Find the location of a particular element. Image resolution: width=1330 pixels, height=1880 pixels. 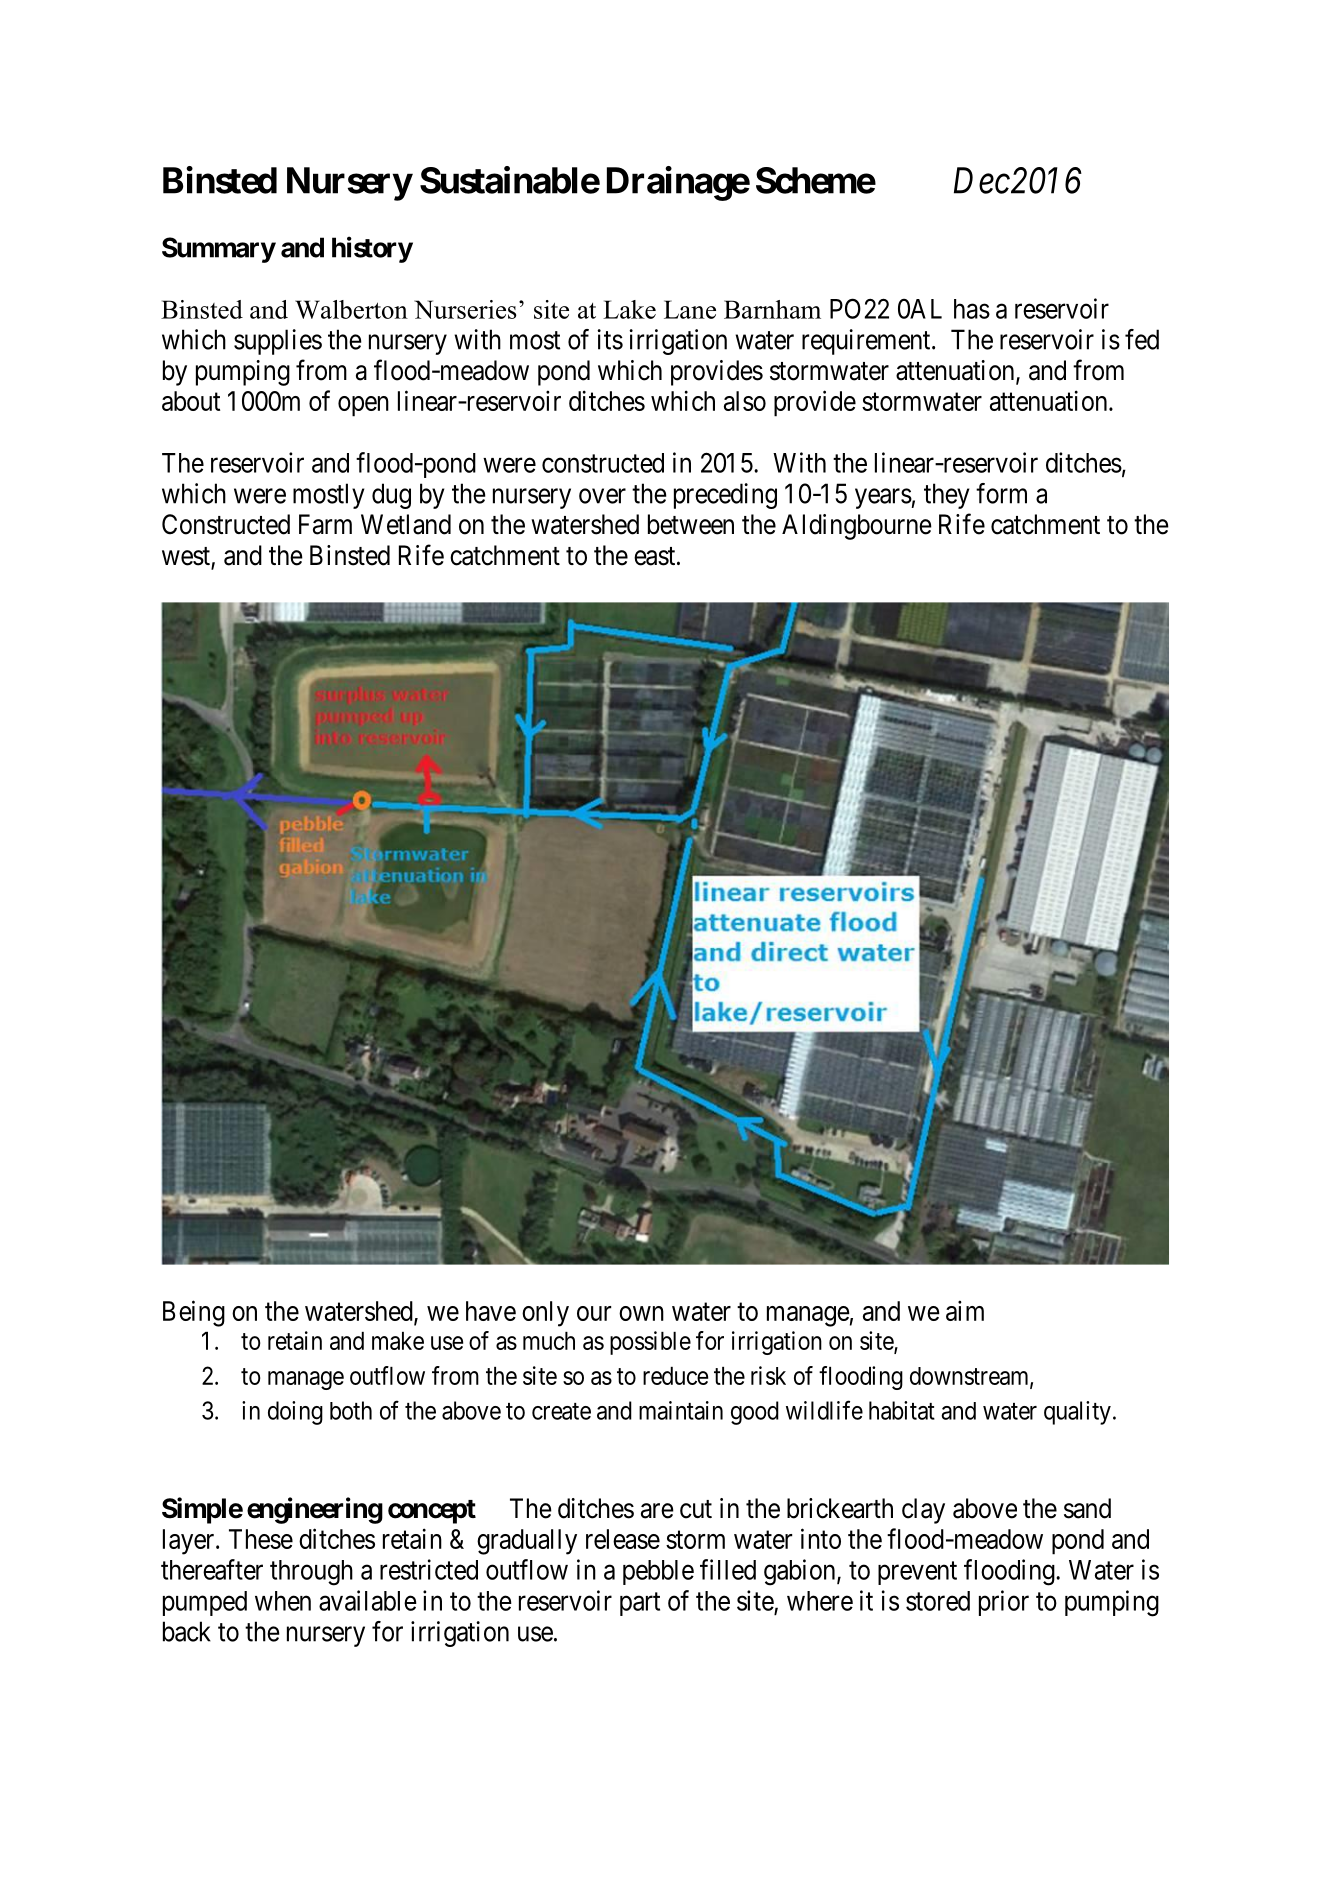

aim is located at coordinates (965, 1310).
